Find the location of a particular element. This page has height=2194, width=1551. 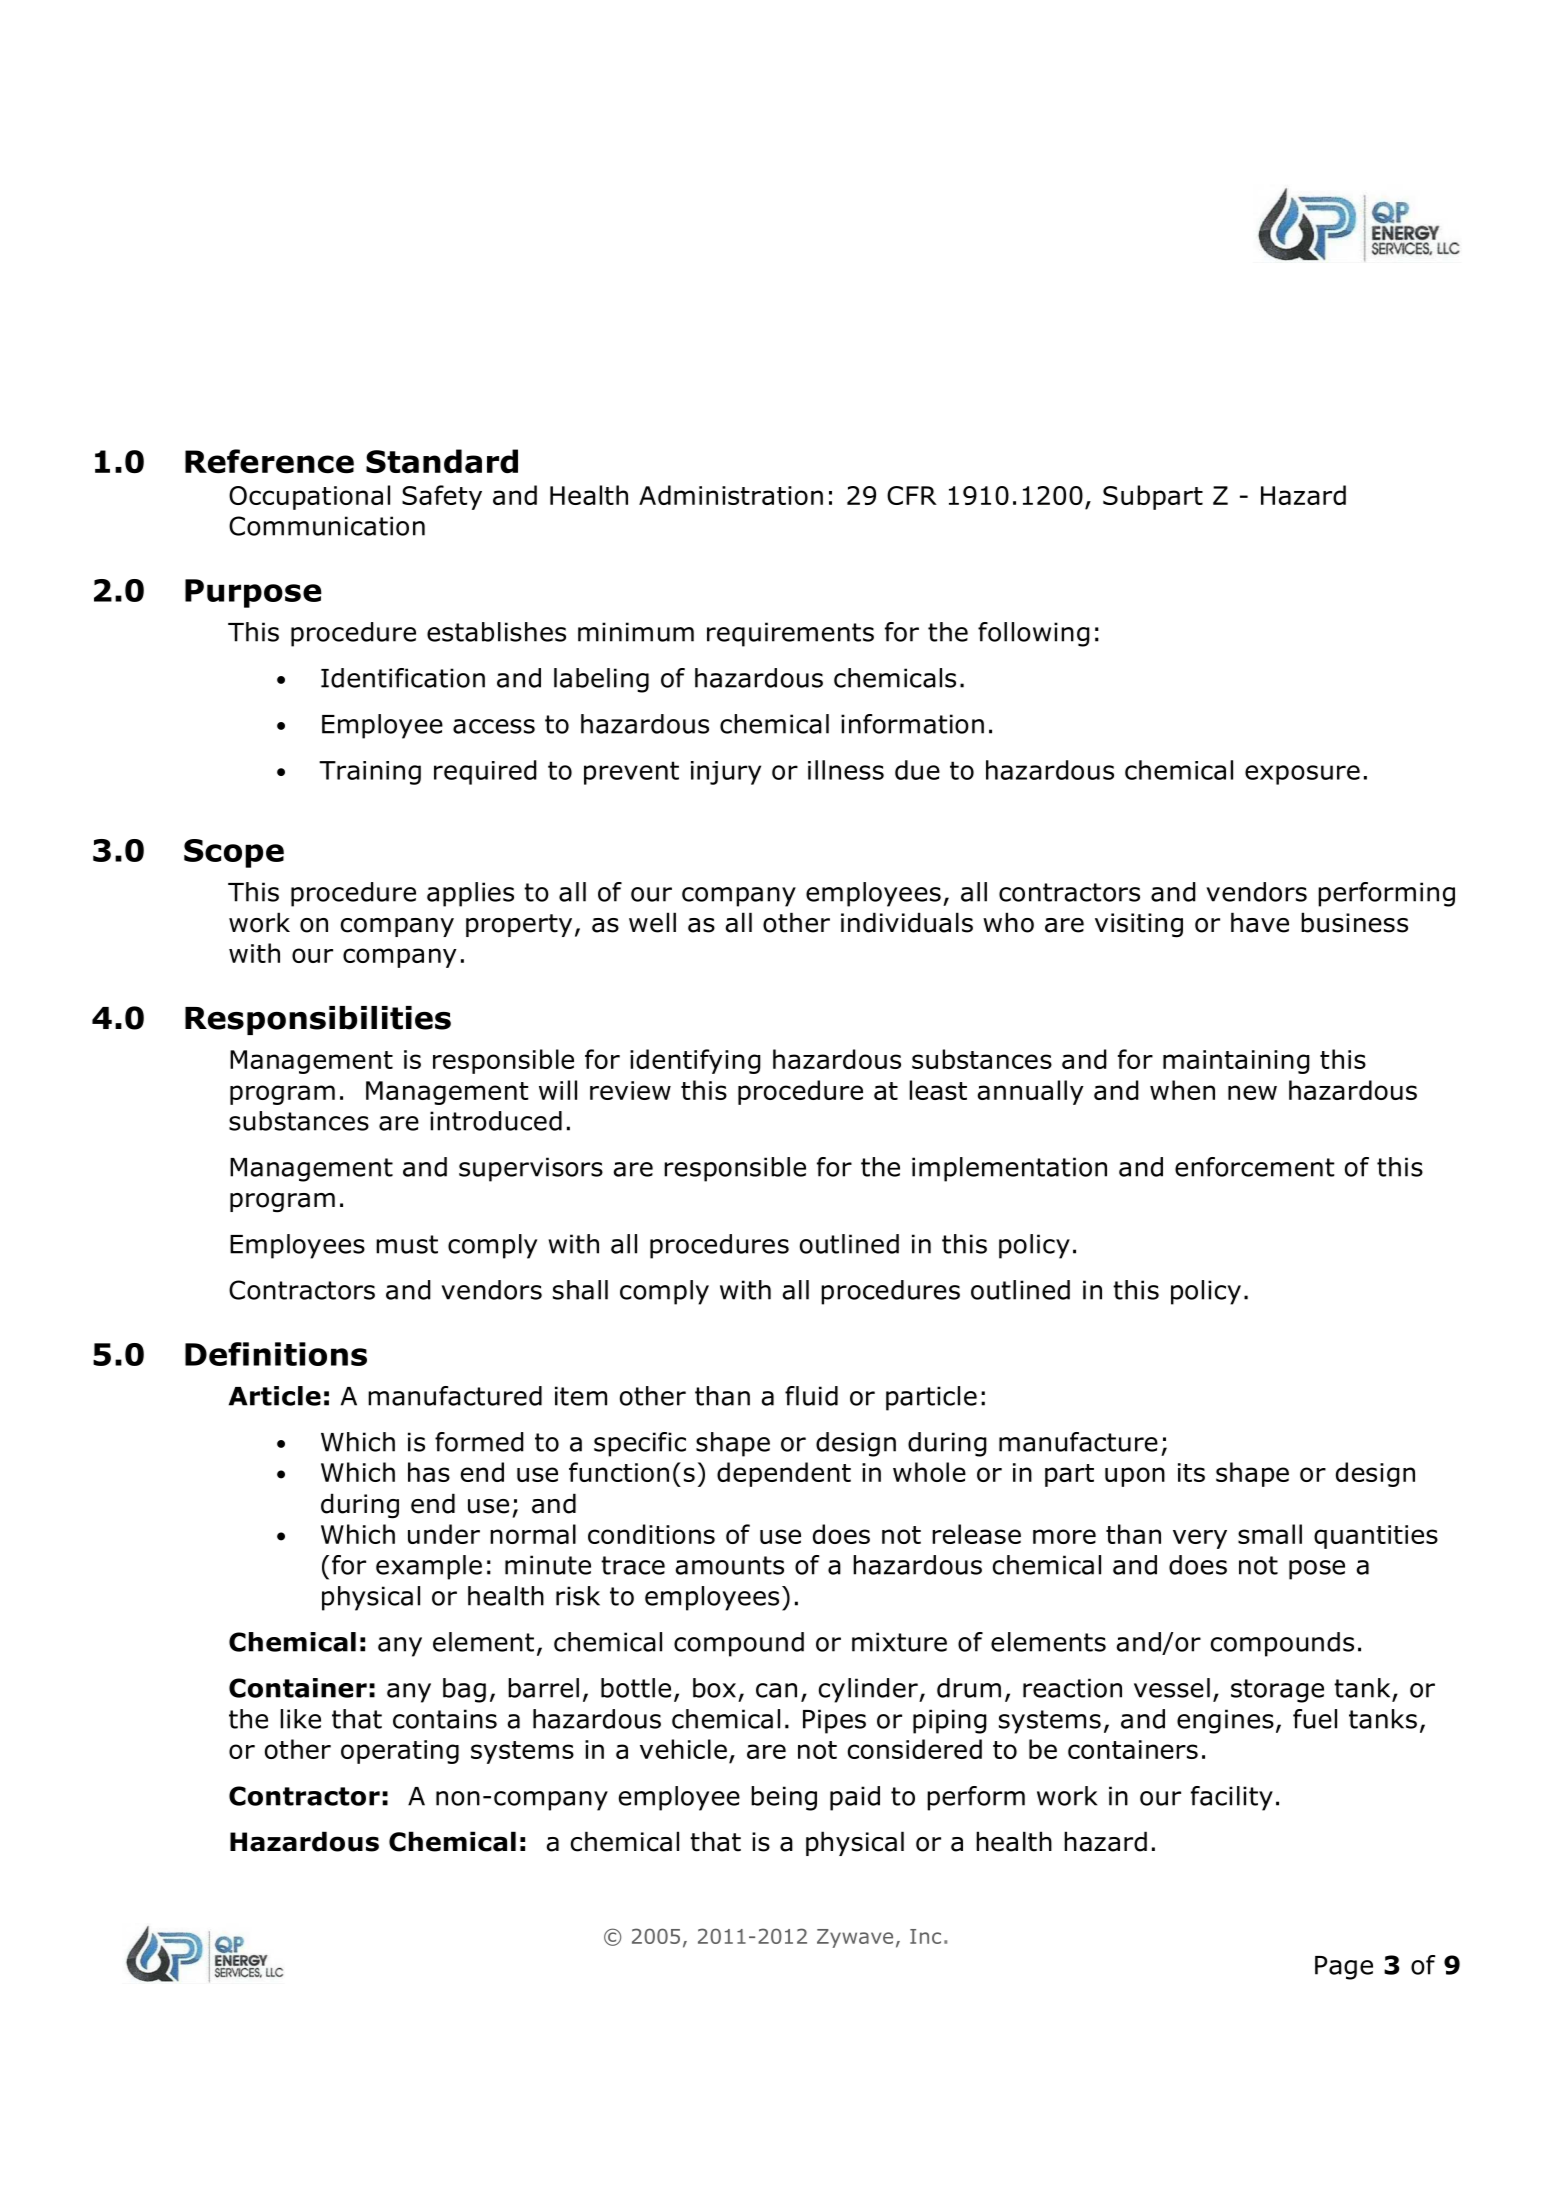

amounts is located at coordinates (729, 1565).
